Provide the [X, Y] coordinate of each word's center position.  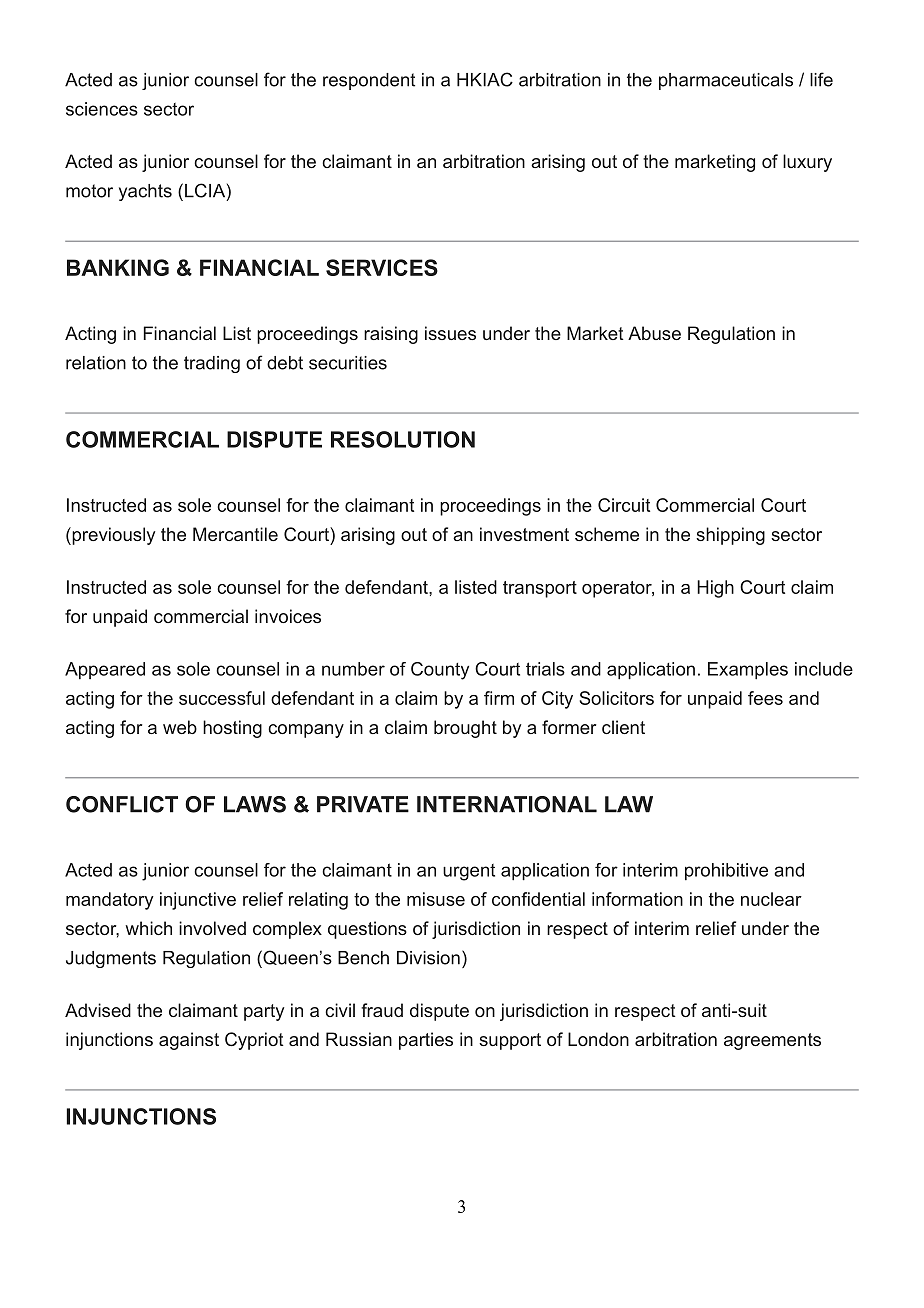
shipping [730, 536]
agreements [772, 1041]
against [189, 1041]
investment [524, 534]
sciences [102, 109]
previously [112, 536]
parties [426, 1041]
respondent [369, 81]
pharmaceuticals [726, 81]
